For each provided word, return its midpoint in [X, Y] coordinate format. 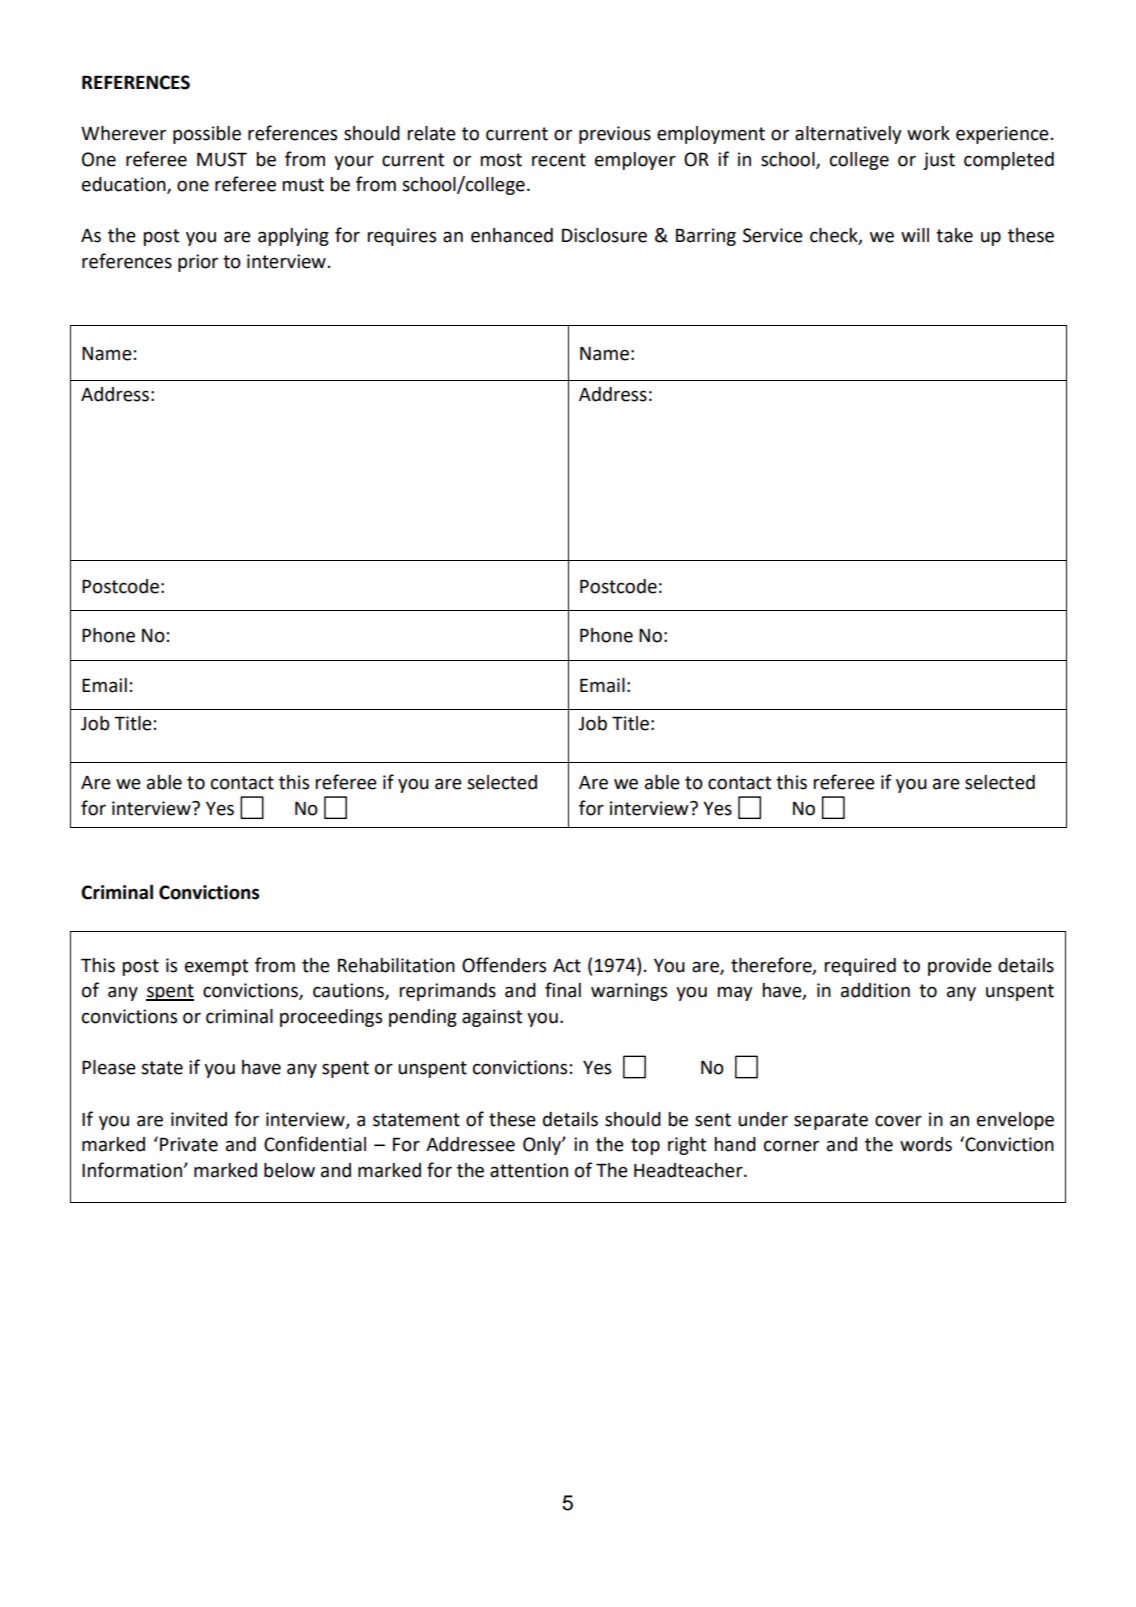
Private [189, 1144]
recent [559, 160]
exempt [216, 967]
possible [207, 135]
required [860, 967]
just [939, 161]
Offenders [504, 965]
